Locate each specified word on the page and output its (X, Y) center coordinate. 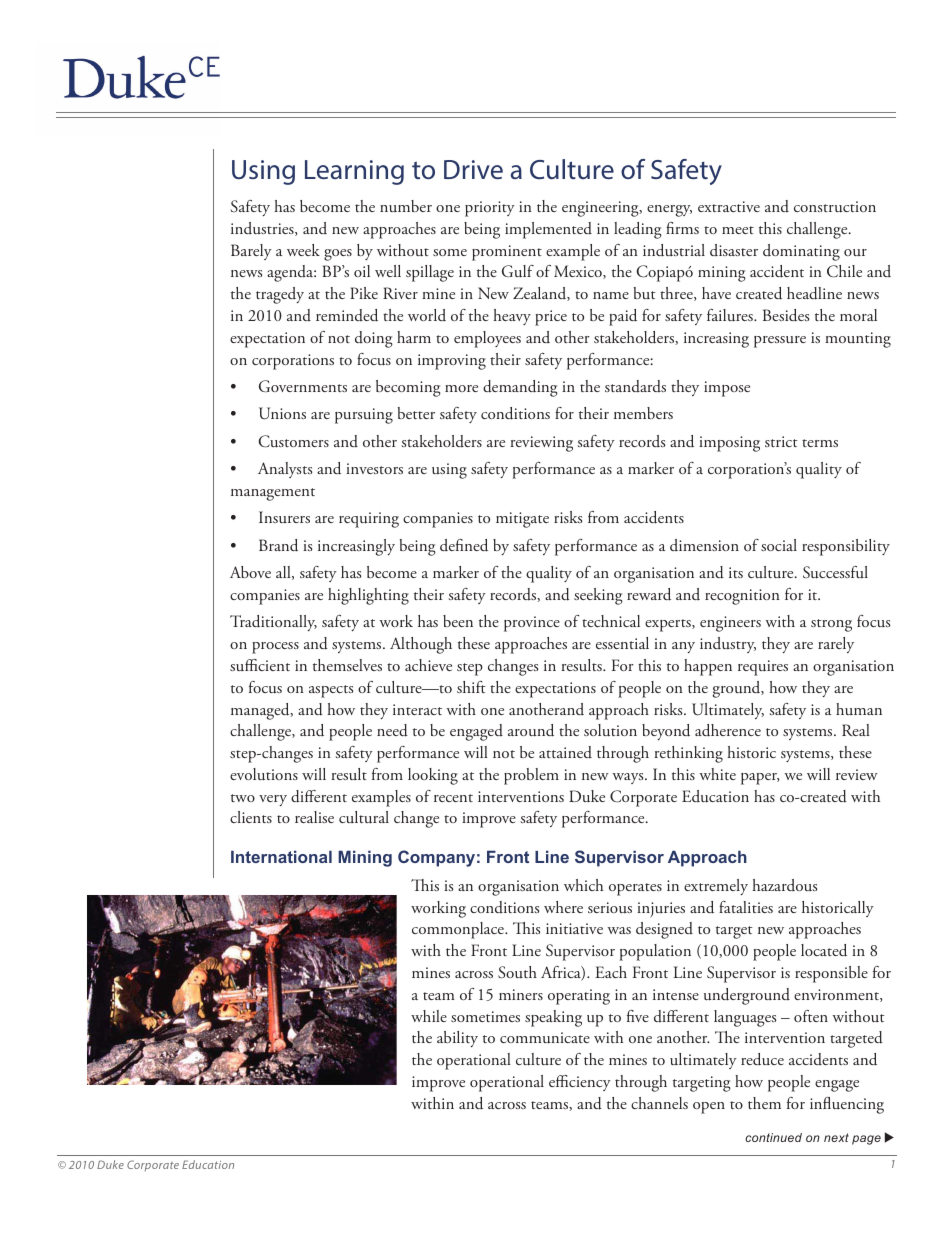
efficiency (580, 1083)
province (532, 624)
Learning (354, 172)
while (429, 1016)
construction (835, 207)
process (275, 648)
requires (763, 668)
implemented (548, 230)
